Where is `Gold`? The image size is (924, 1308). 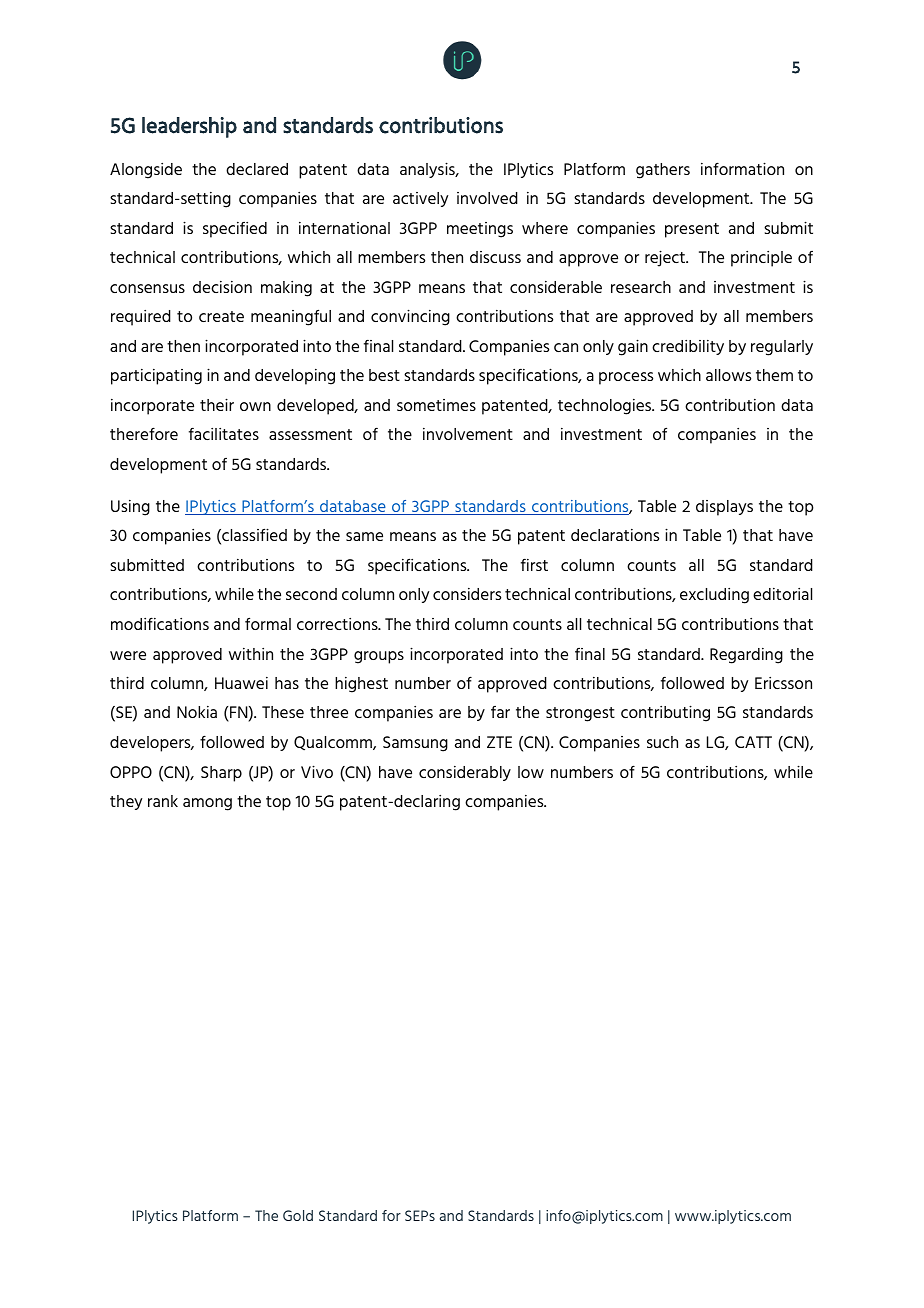
Gold is located at coordinates (298, 1215).
